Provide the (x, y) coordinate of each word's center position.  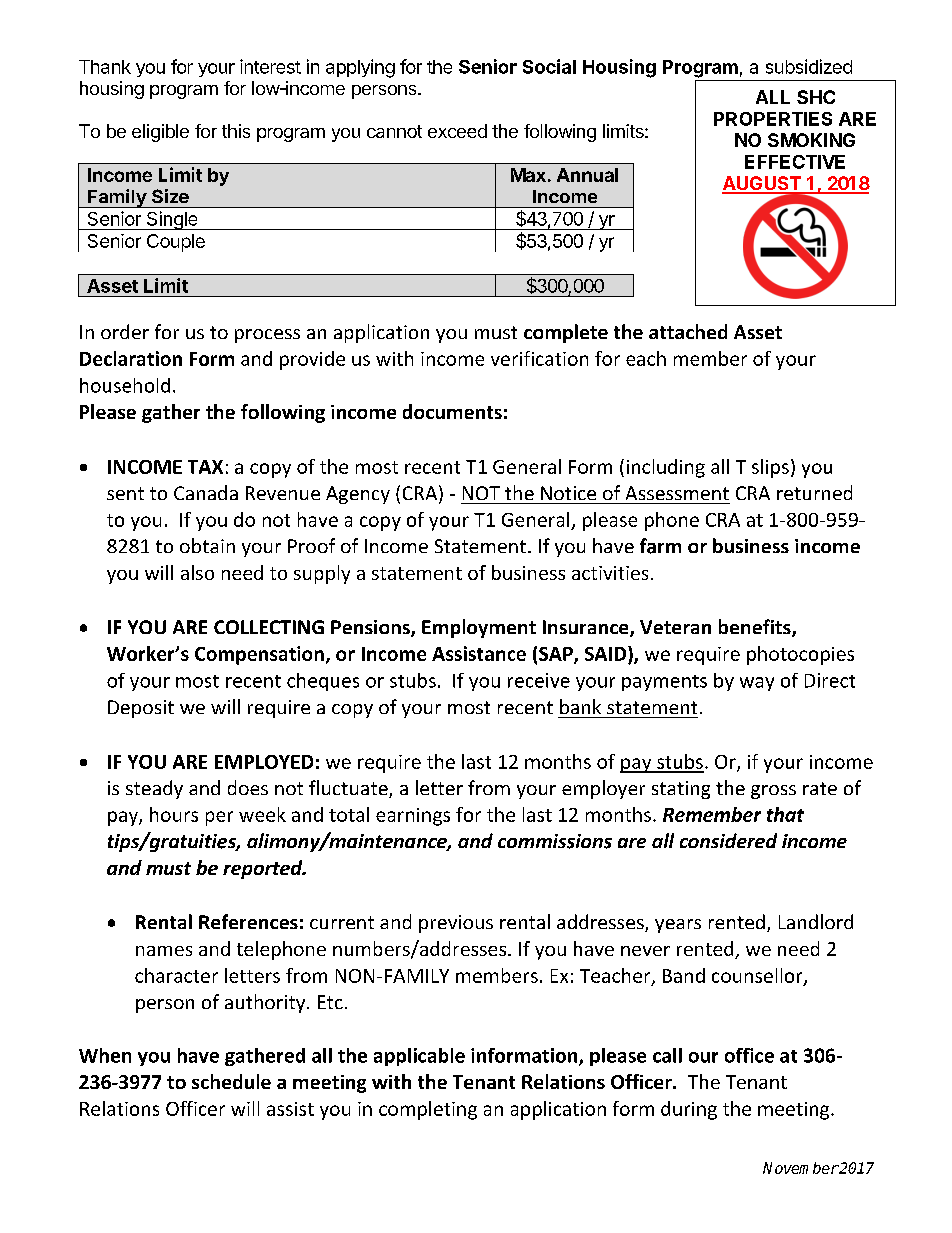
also (197, 572)
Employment (479, 628)
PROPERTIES (773, 119)
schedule (231, 1081)
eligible (160, 133)
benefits (756, 628)
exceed (457, 131)
